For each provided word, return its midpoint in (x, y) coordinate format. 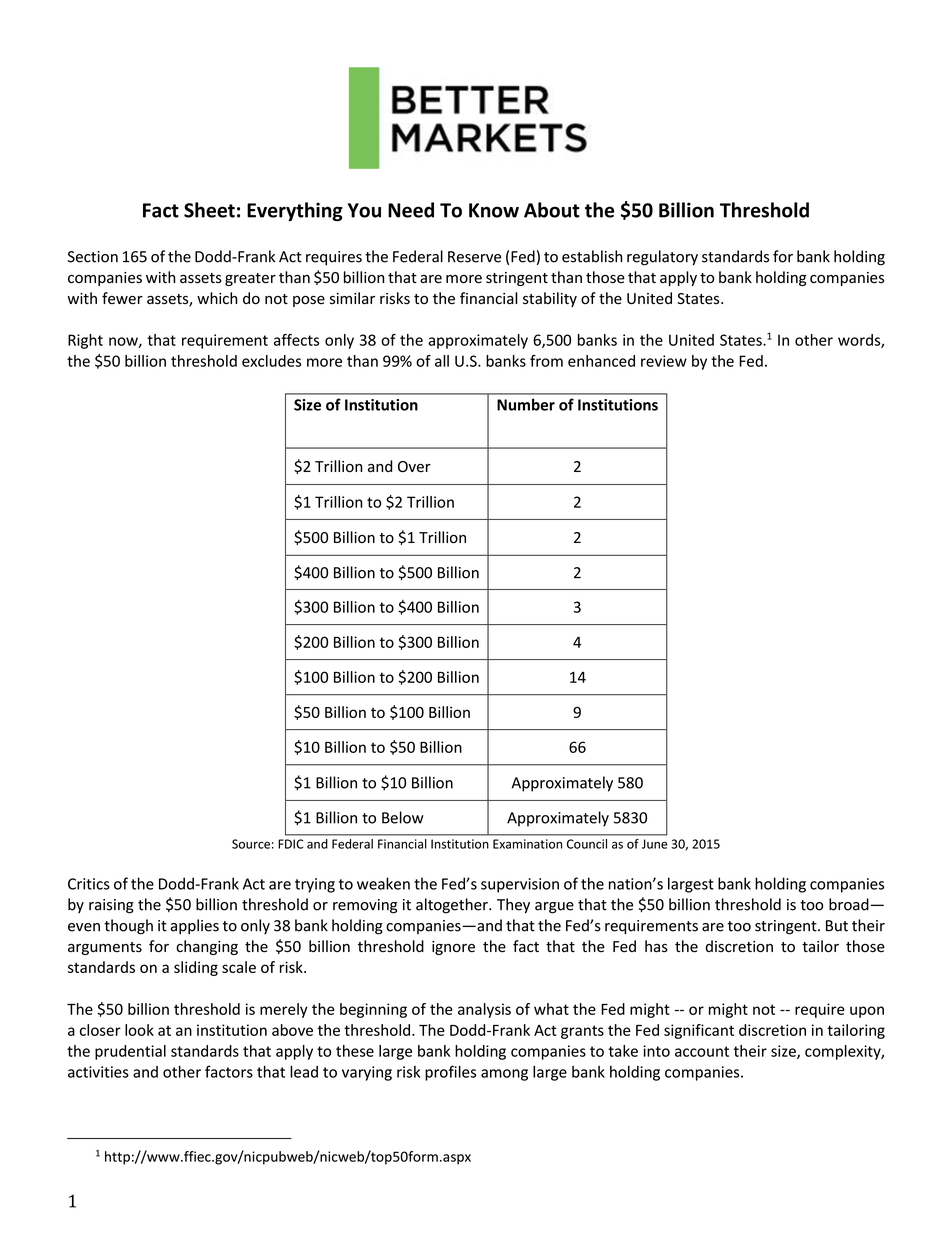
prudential (130, 1052)
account (702, 1051)
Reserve (474, 257)
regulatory (662, 258)
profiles (450, 1073)
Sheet (209, 210)
